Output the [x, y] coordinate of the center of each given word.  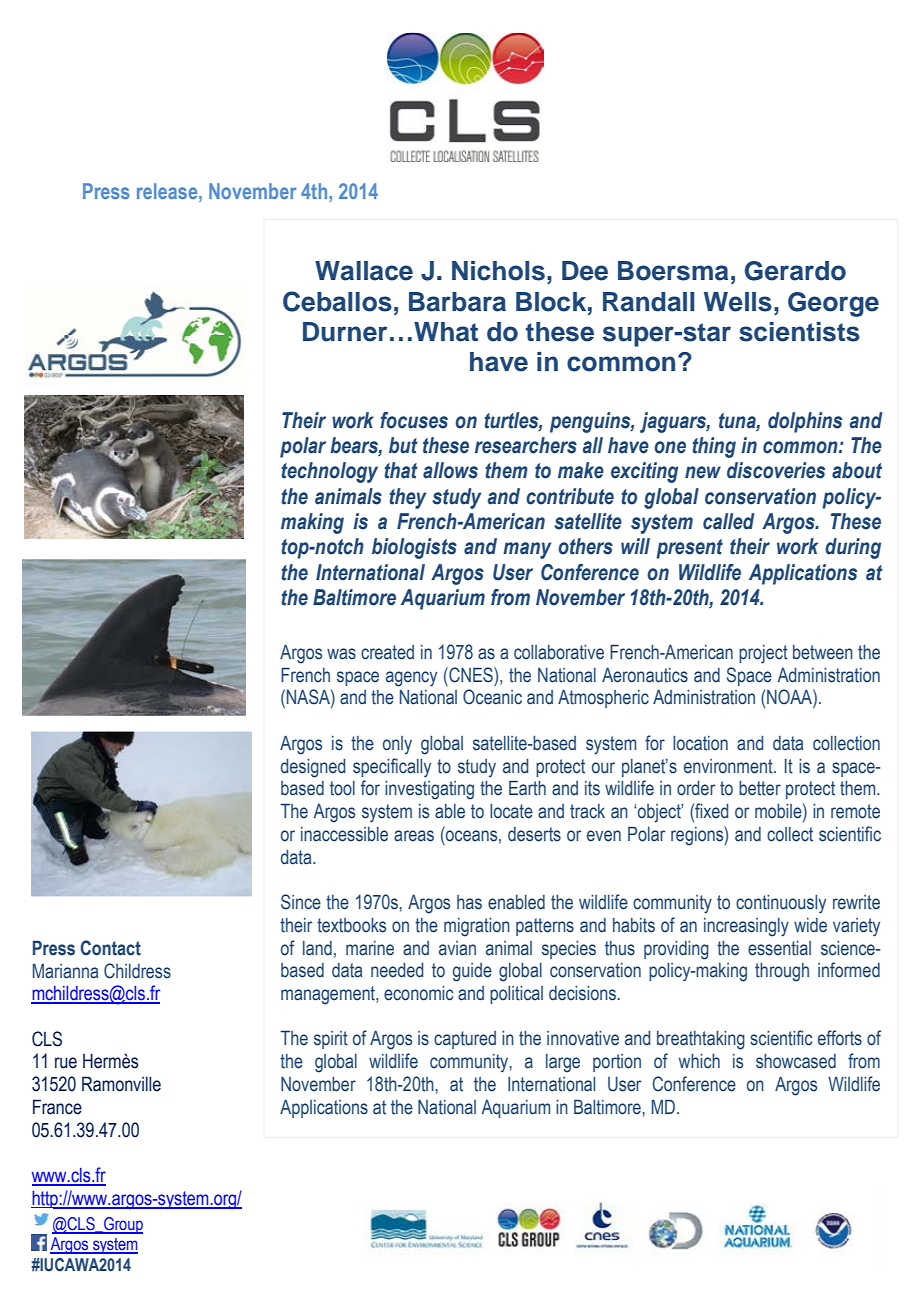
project [763, 654]
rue [66, 1063]
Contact [110, 948]
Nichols [498, 271]
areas [414, 836]
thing [714, 447]
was [341, 654]
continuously [781, 904]
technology [329, 472]
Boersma [673, 271]
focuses [414, 420]
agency [411, 679]
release [168, 191]
